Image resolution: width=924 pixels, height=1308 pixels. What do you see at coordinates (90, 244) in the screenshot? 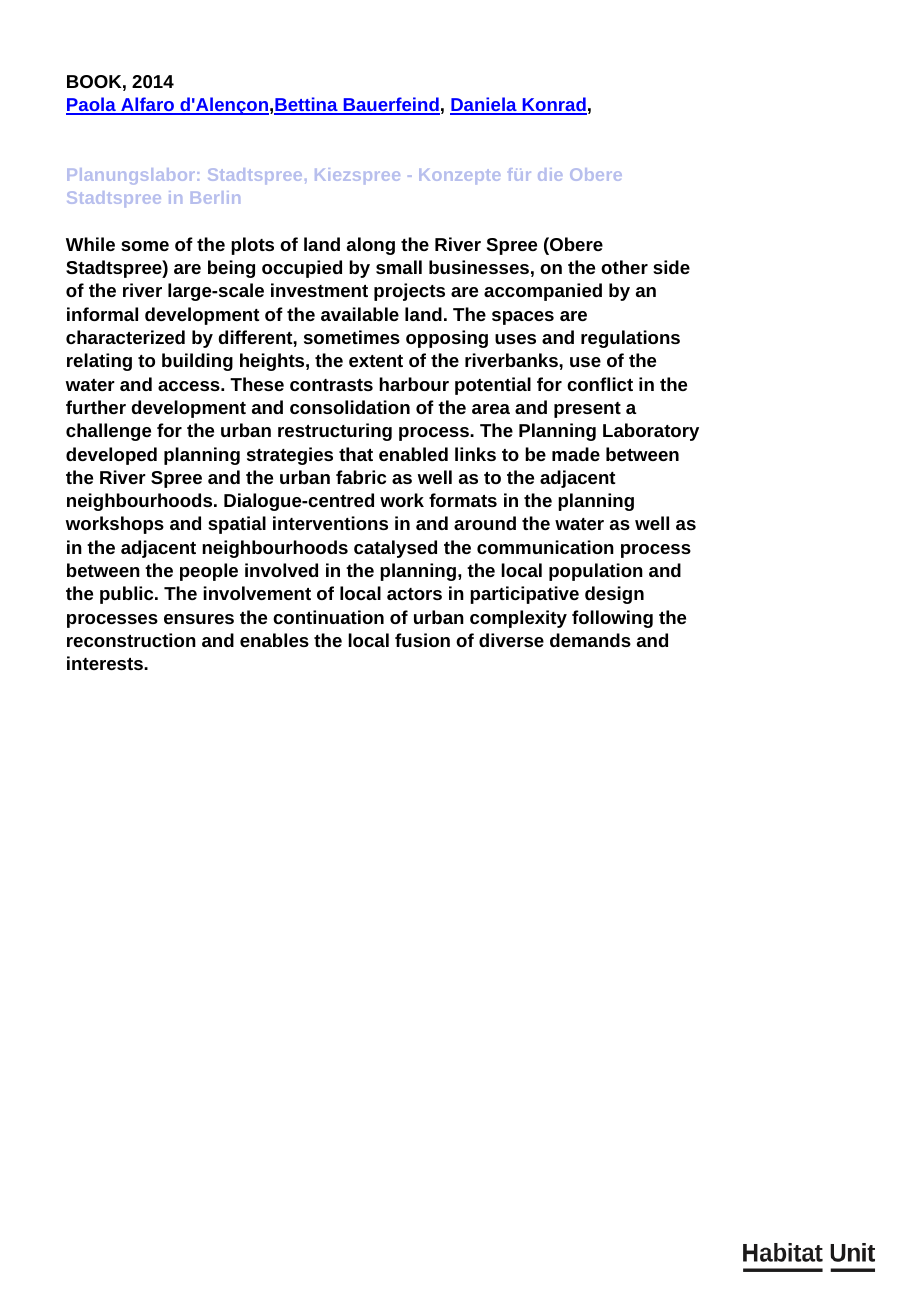
I see `While` at bounding box center [90, 244].
